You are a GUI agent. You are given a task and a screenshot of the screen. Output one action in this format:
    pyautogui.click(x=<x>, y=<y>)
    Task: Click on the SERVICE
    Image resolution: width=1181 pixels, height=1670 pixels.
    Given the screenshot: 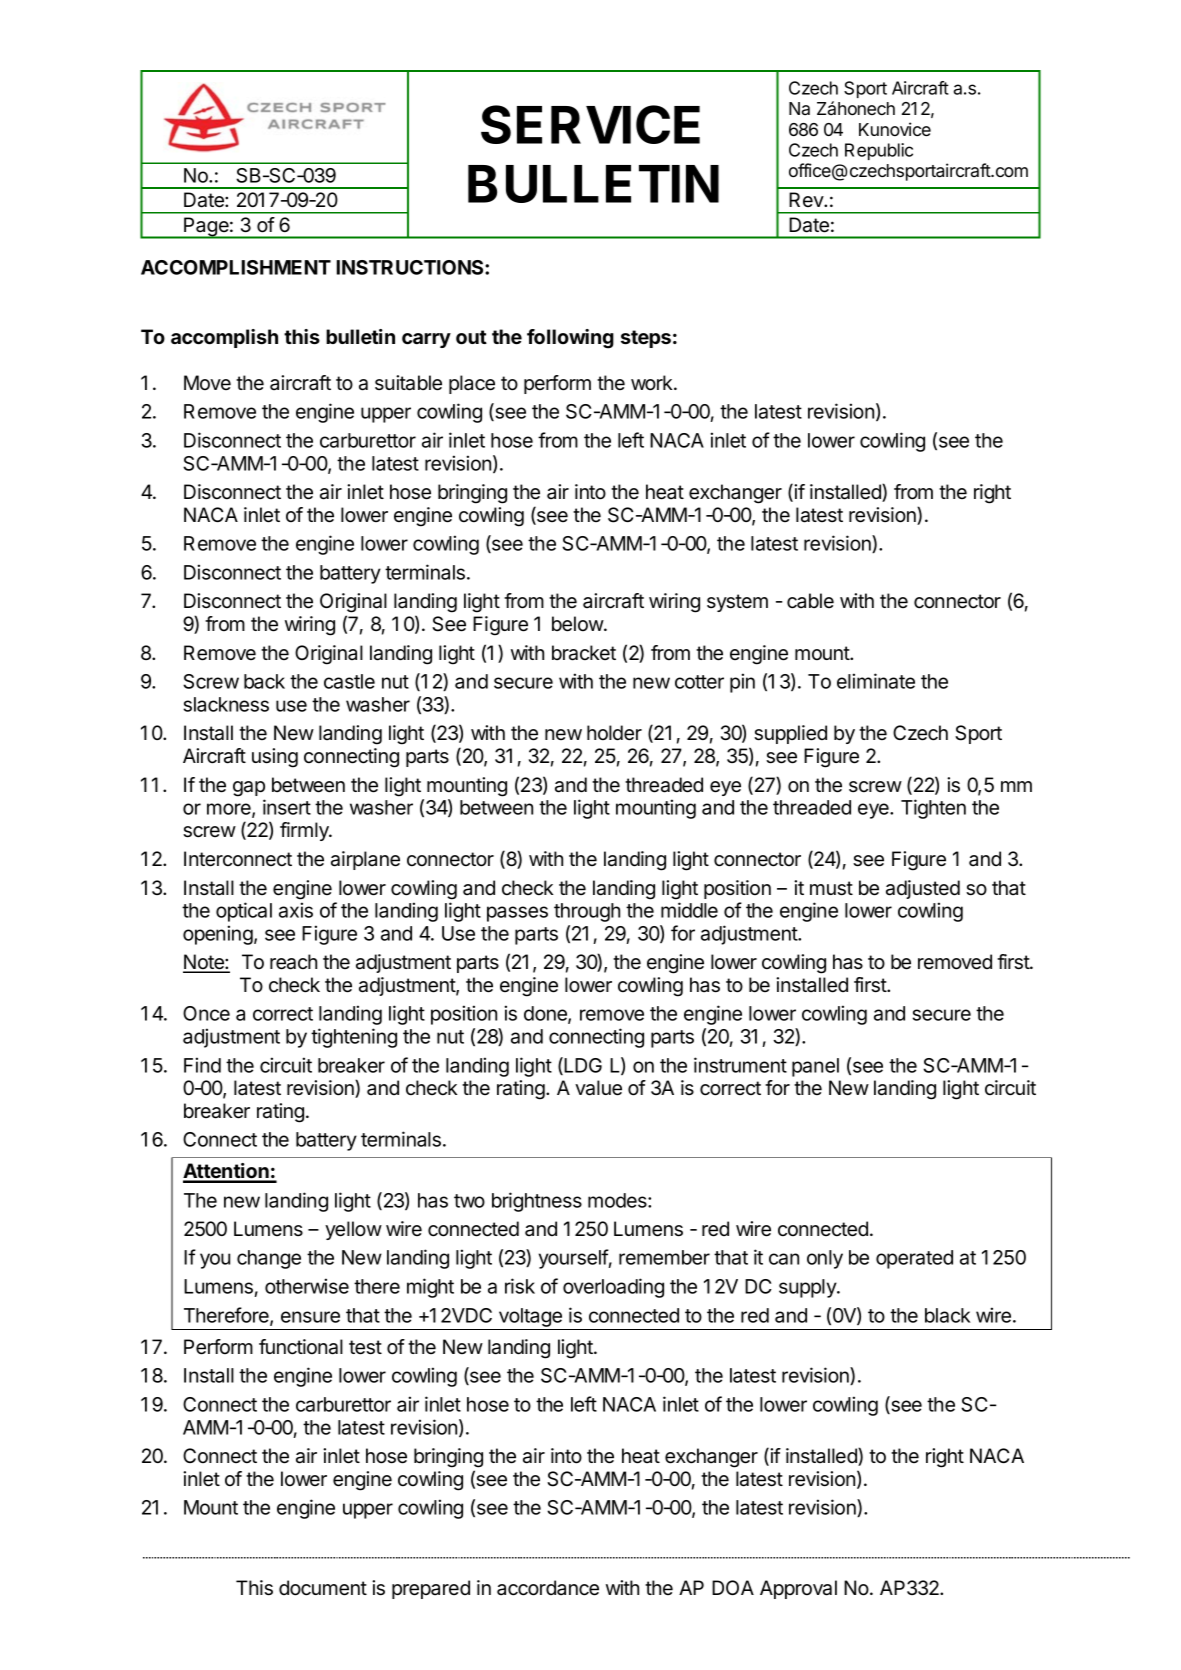 What is the action you would take?
    pyautogui.click(x=590, y=124)
